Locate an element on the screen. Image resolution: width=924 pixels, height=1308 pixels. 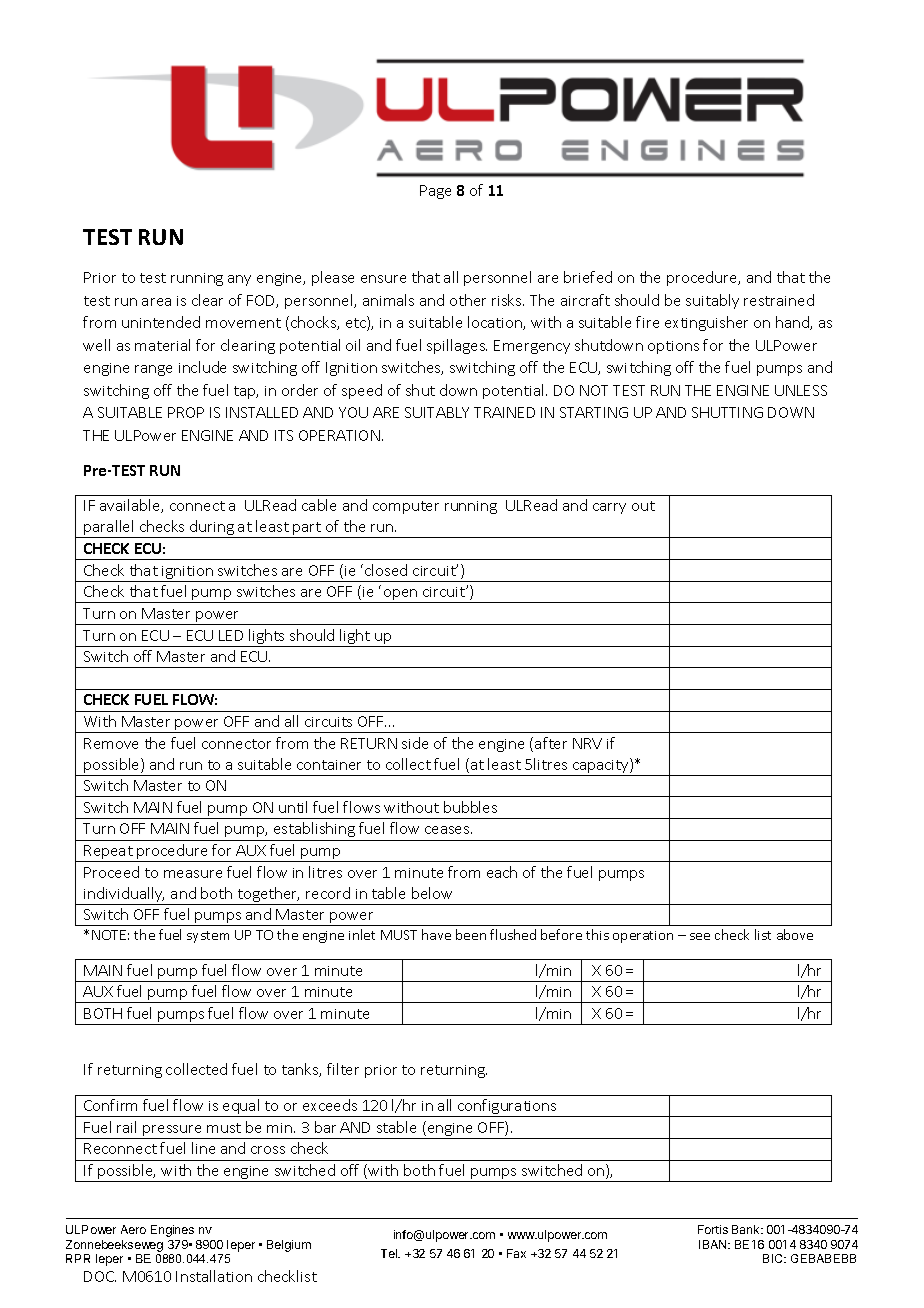
Aero is located at coordinates (133, 1229).
